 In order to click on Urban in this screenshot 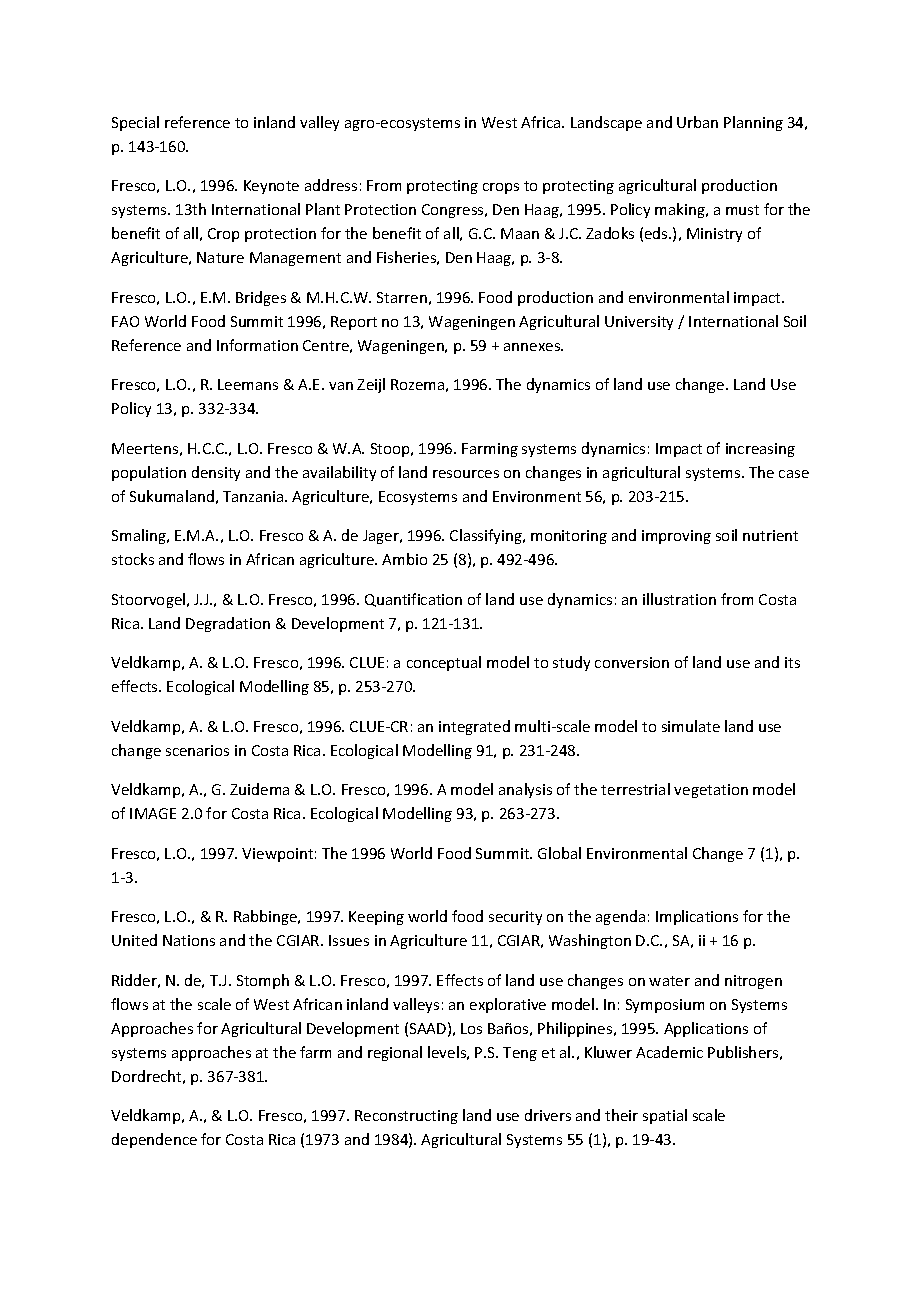, I will do `click(697, 122)`.
